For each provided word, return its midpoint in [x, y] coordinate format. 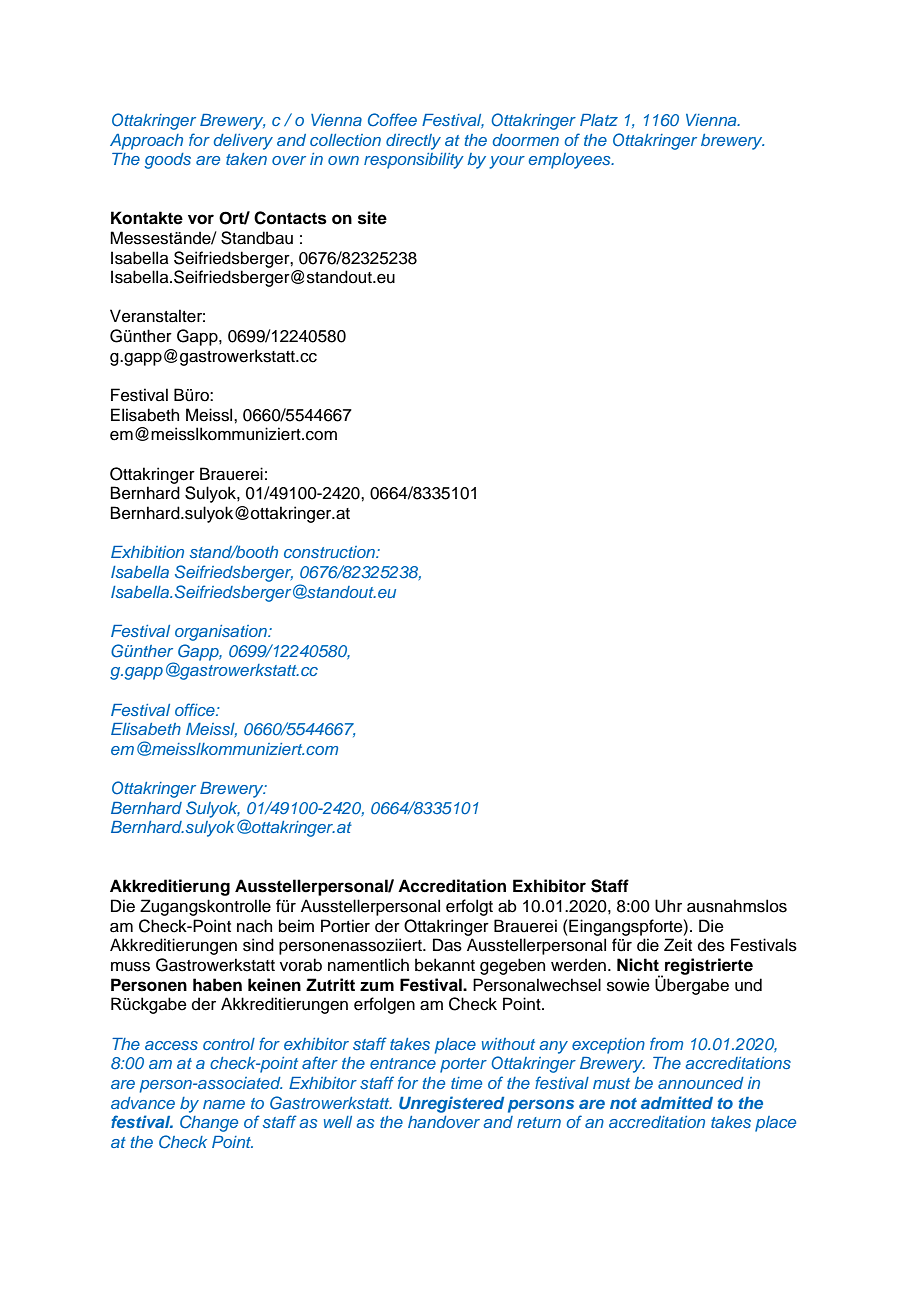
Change [209, 1123]
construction [330, 552]
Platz [599, 120]
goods [168, 161]
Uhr [668, 906]
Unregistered [451, 1104]
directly [413, 142]
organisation [222, 633]
